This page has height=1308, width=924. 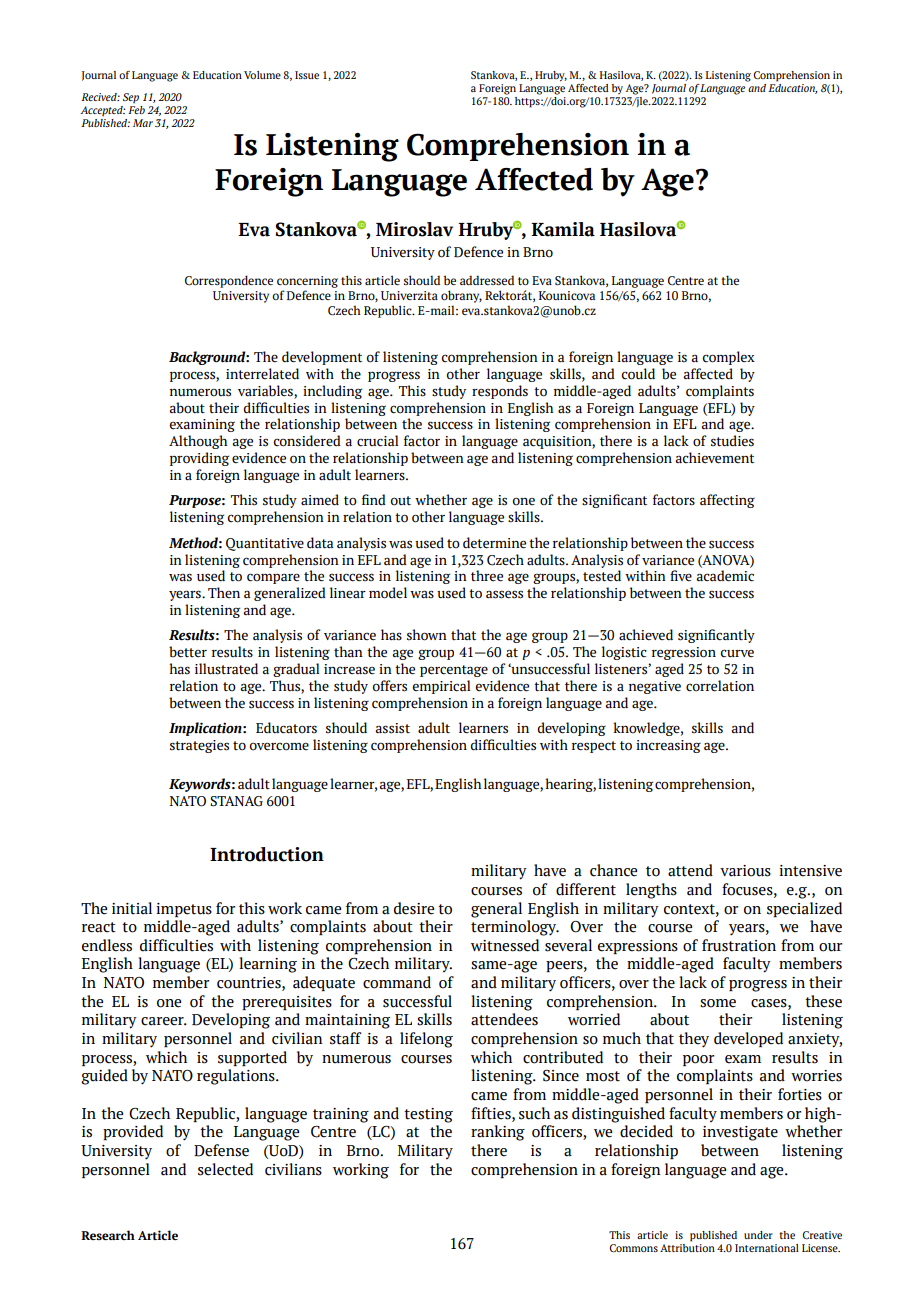 What do you see at coordinates (737, 653) in the page?
I see `curve` at bounding box center [737, 653].
